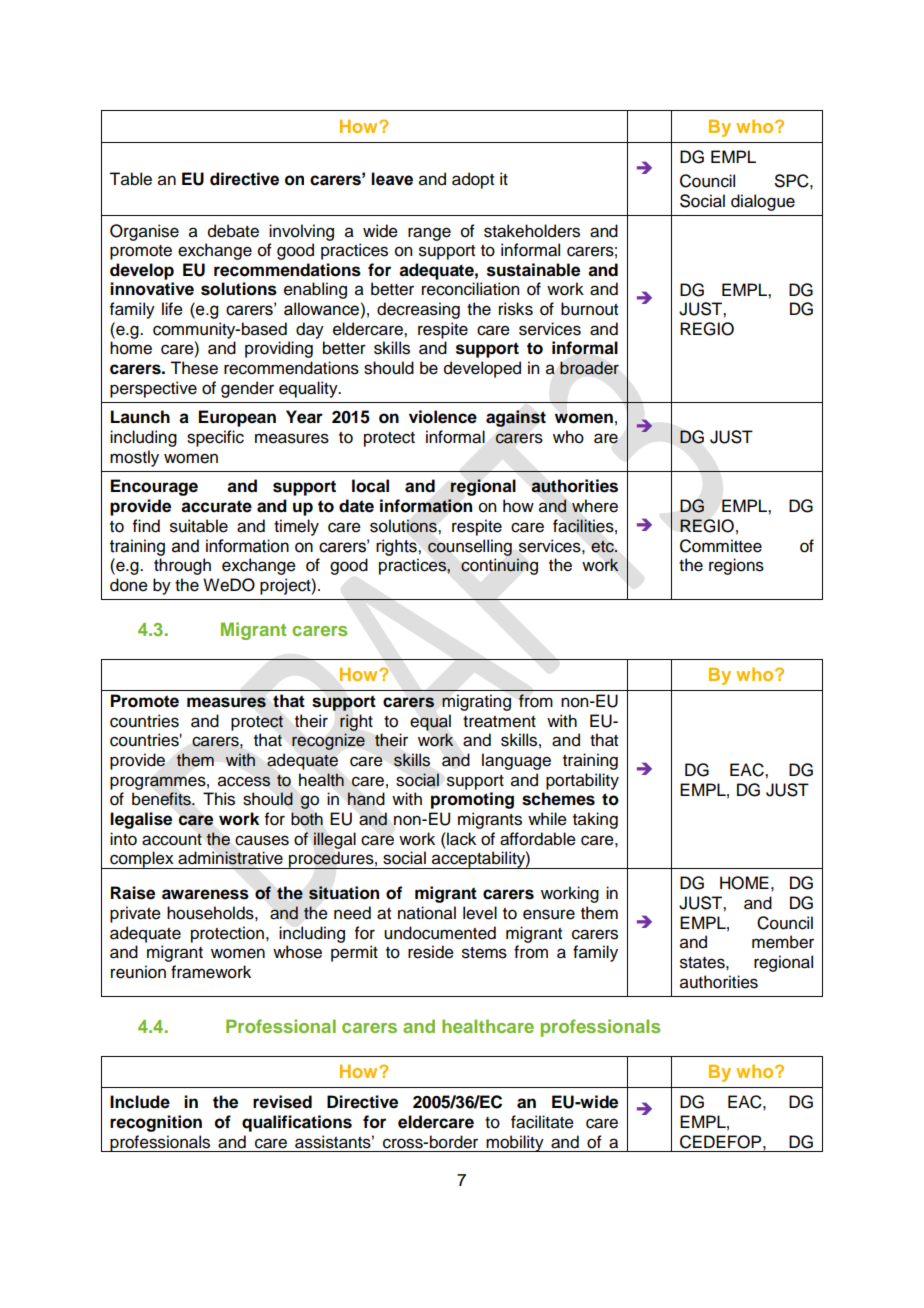 This screenshot has width=924, height=1308. I want to click on dialogue, so click(763, 202).
